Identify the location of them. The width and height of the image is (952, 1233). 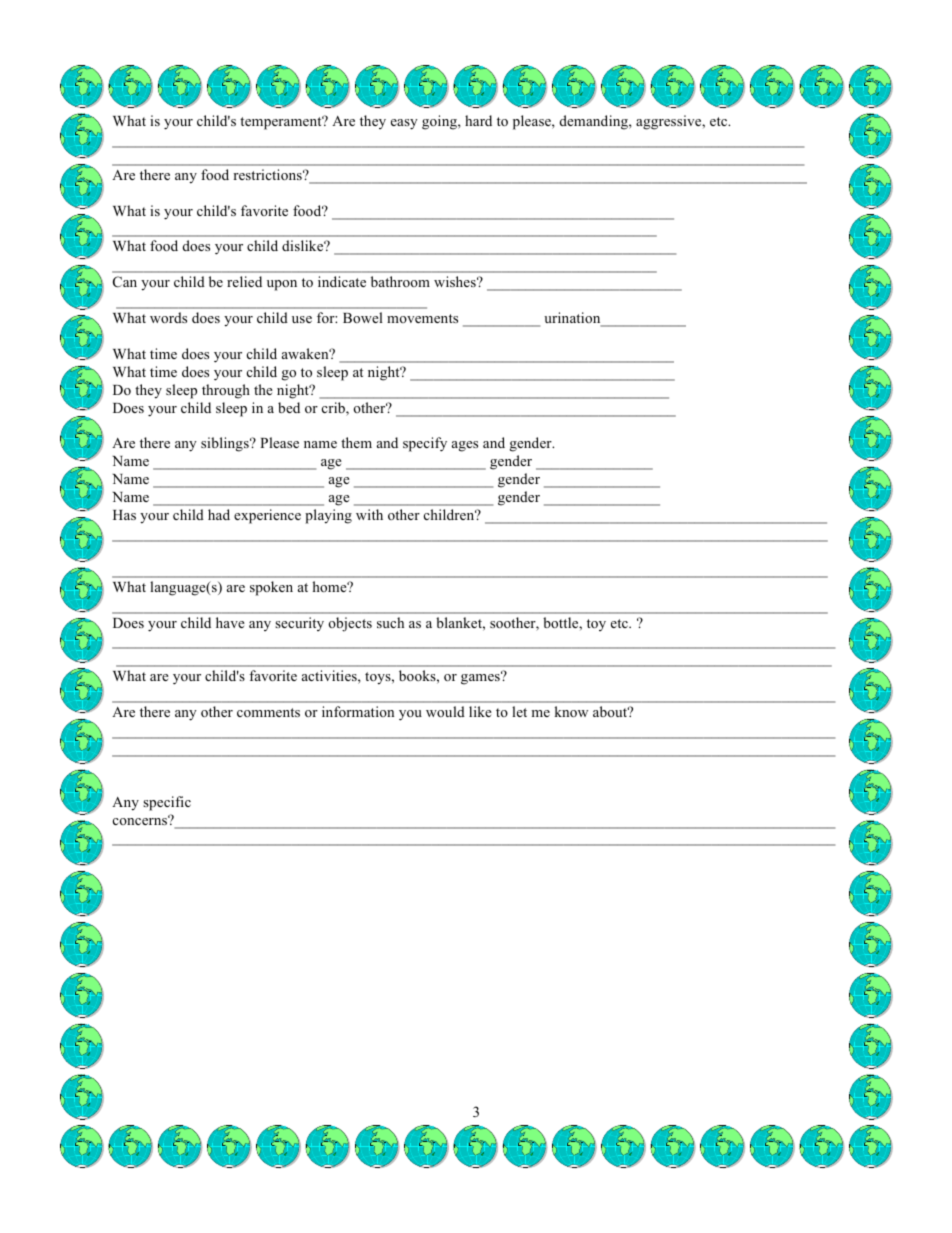
(356, 442).
